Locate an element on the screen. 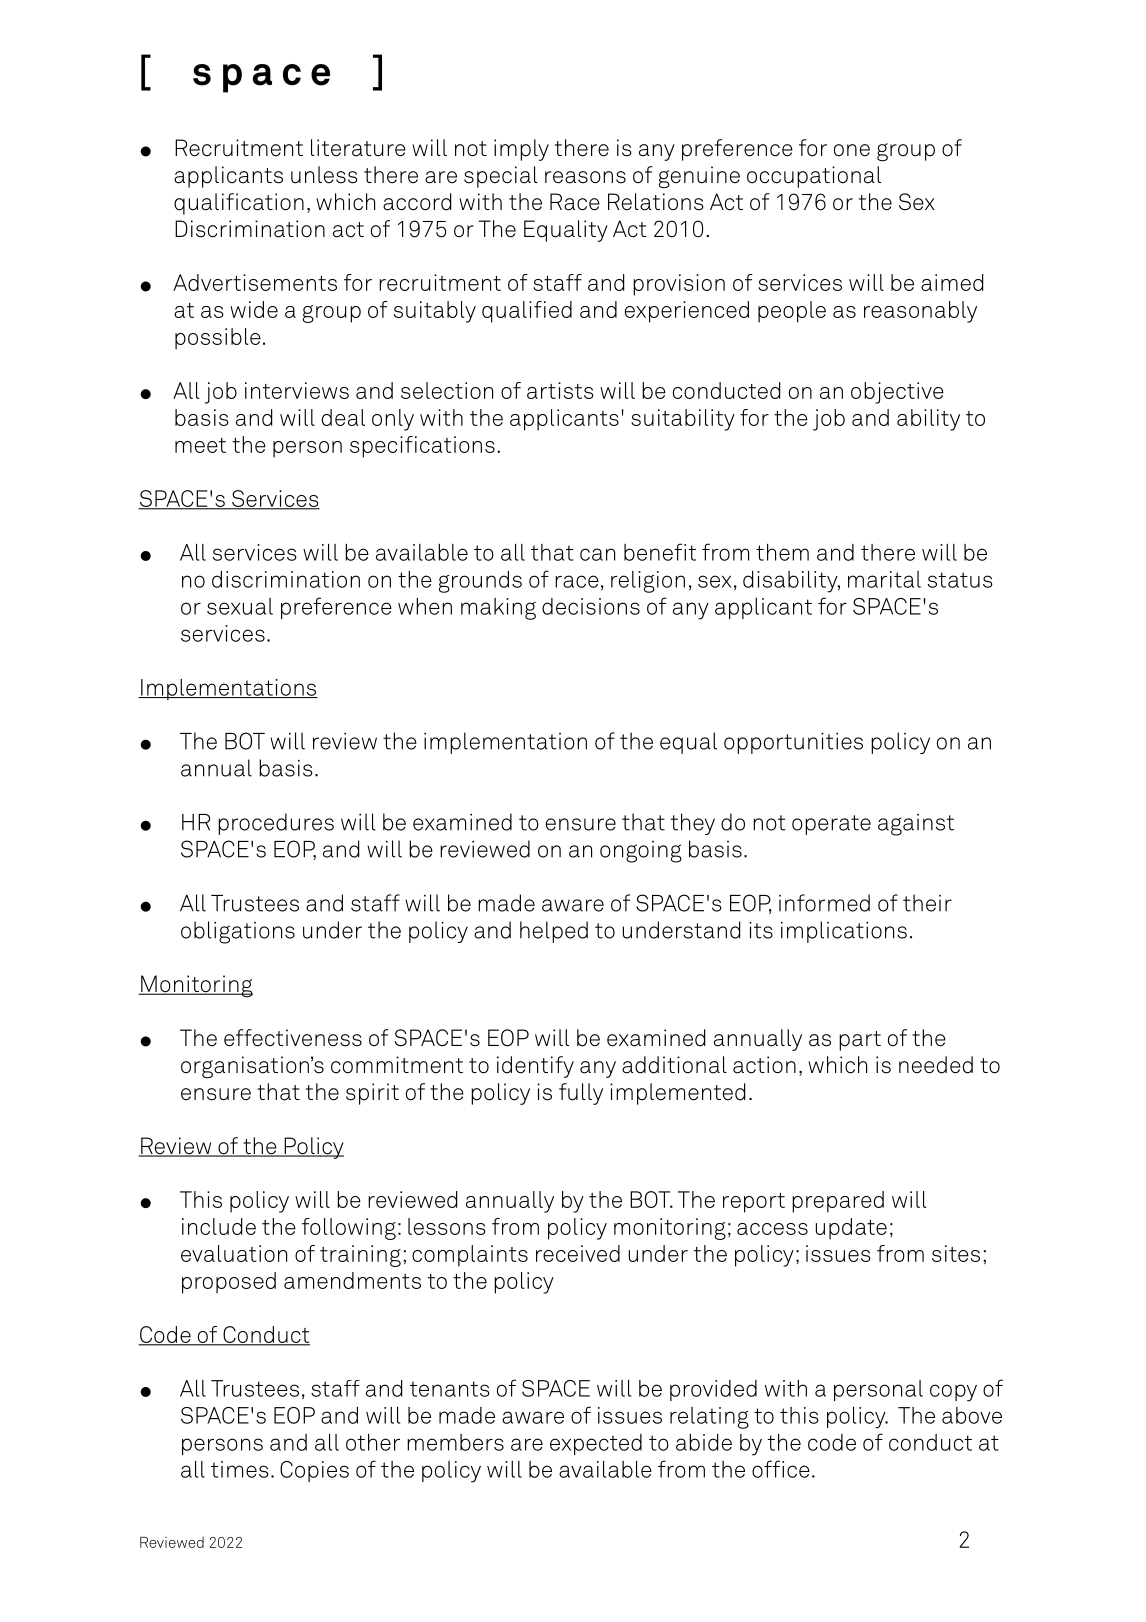  ongoing is located at coordinates (641, 852).
